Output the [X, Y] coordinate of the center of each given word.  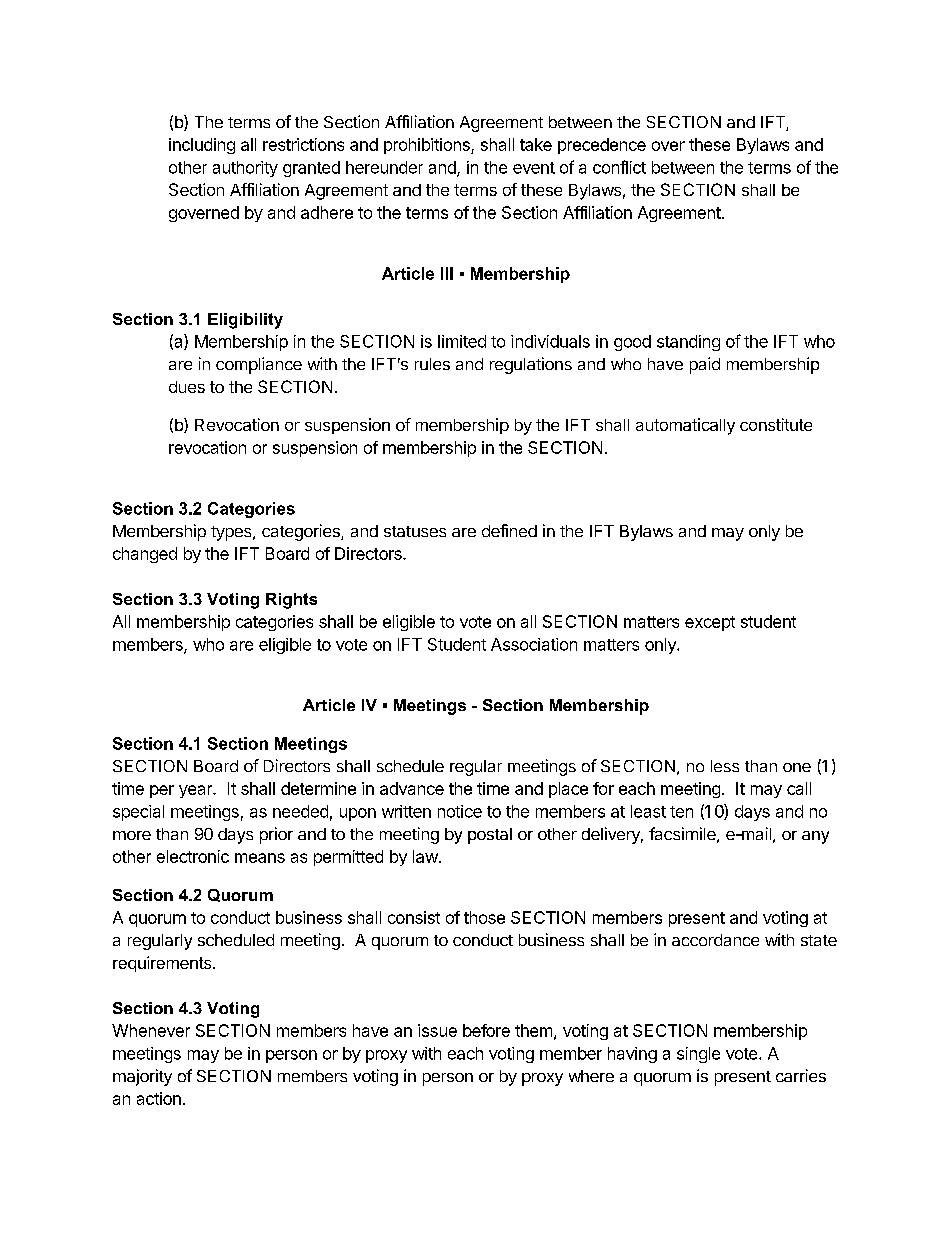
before [486, 1030]
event [534, 168]
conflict [619, 167]
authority [245, 169]
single [698, 1055]
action [159, 1098]
